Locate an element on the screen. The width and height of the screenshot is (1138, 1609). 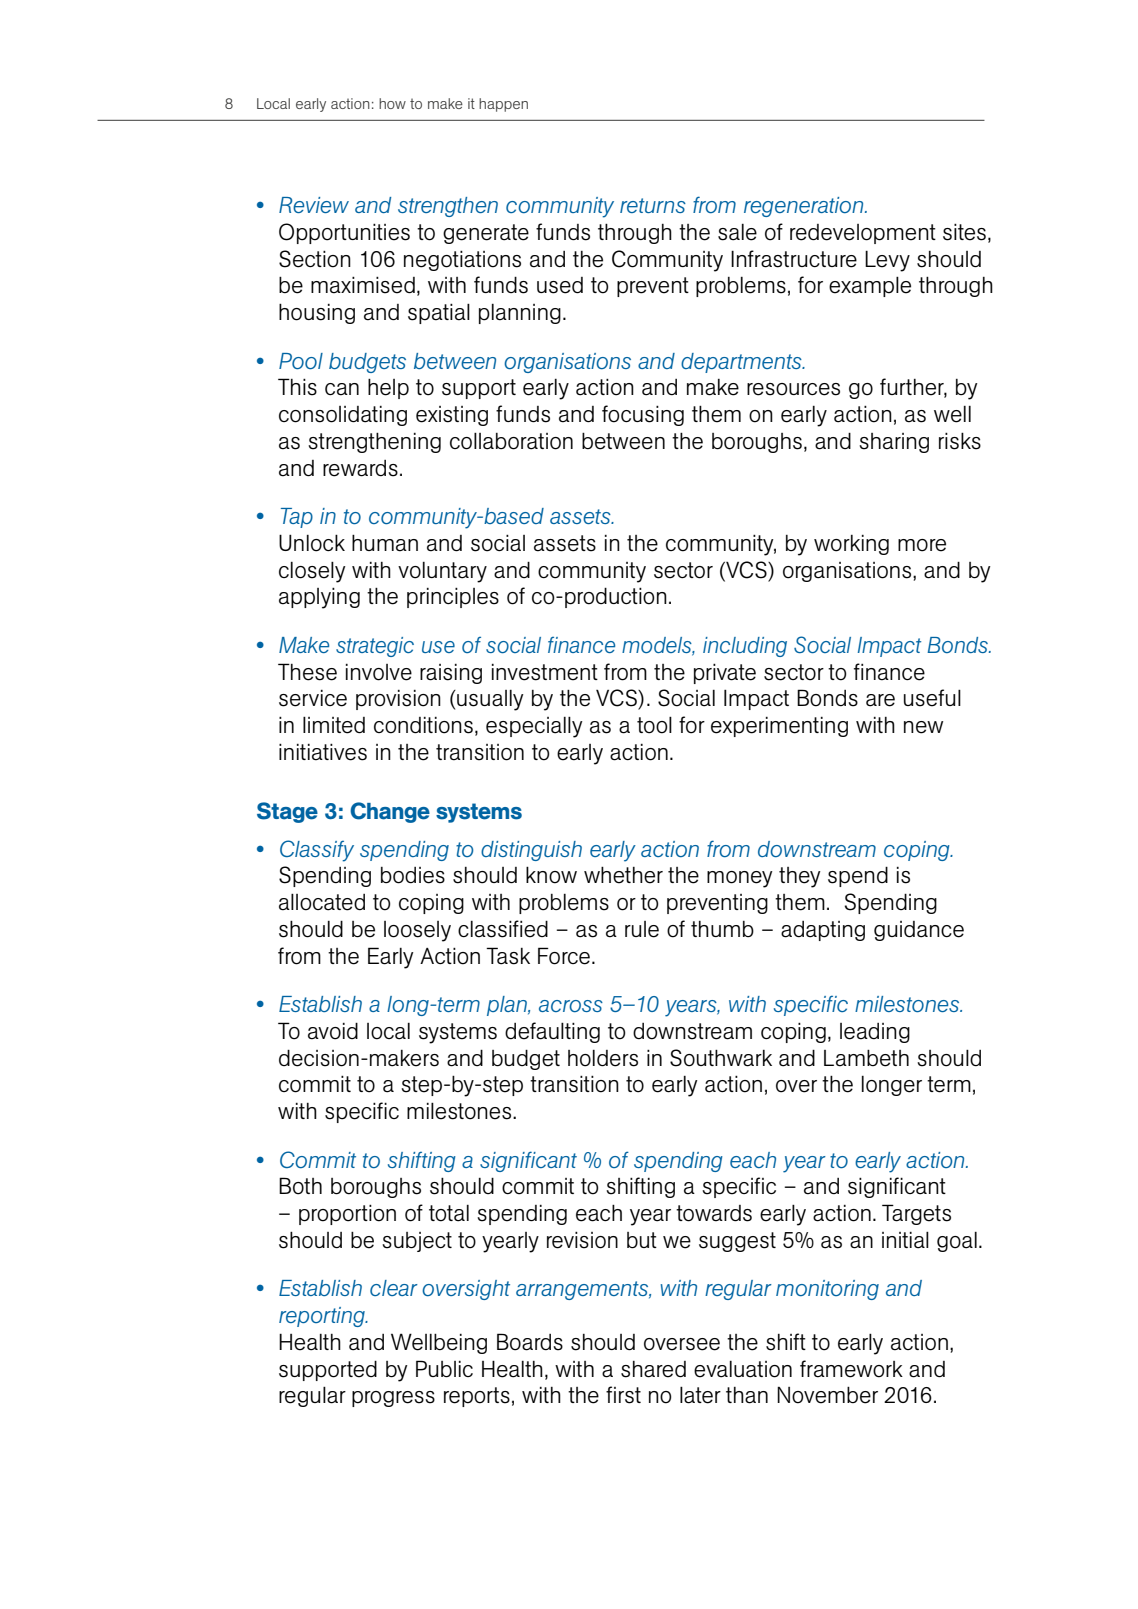
sharing is located at coordinates (894, 443).
